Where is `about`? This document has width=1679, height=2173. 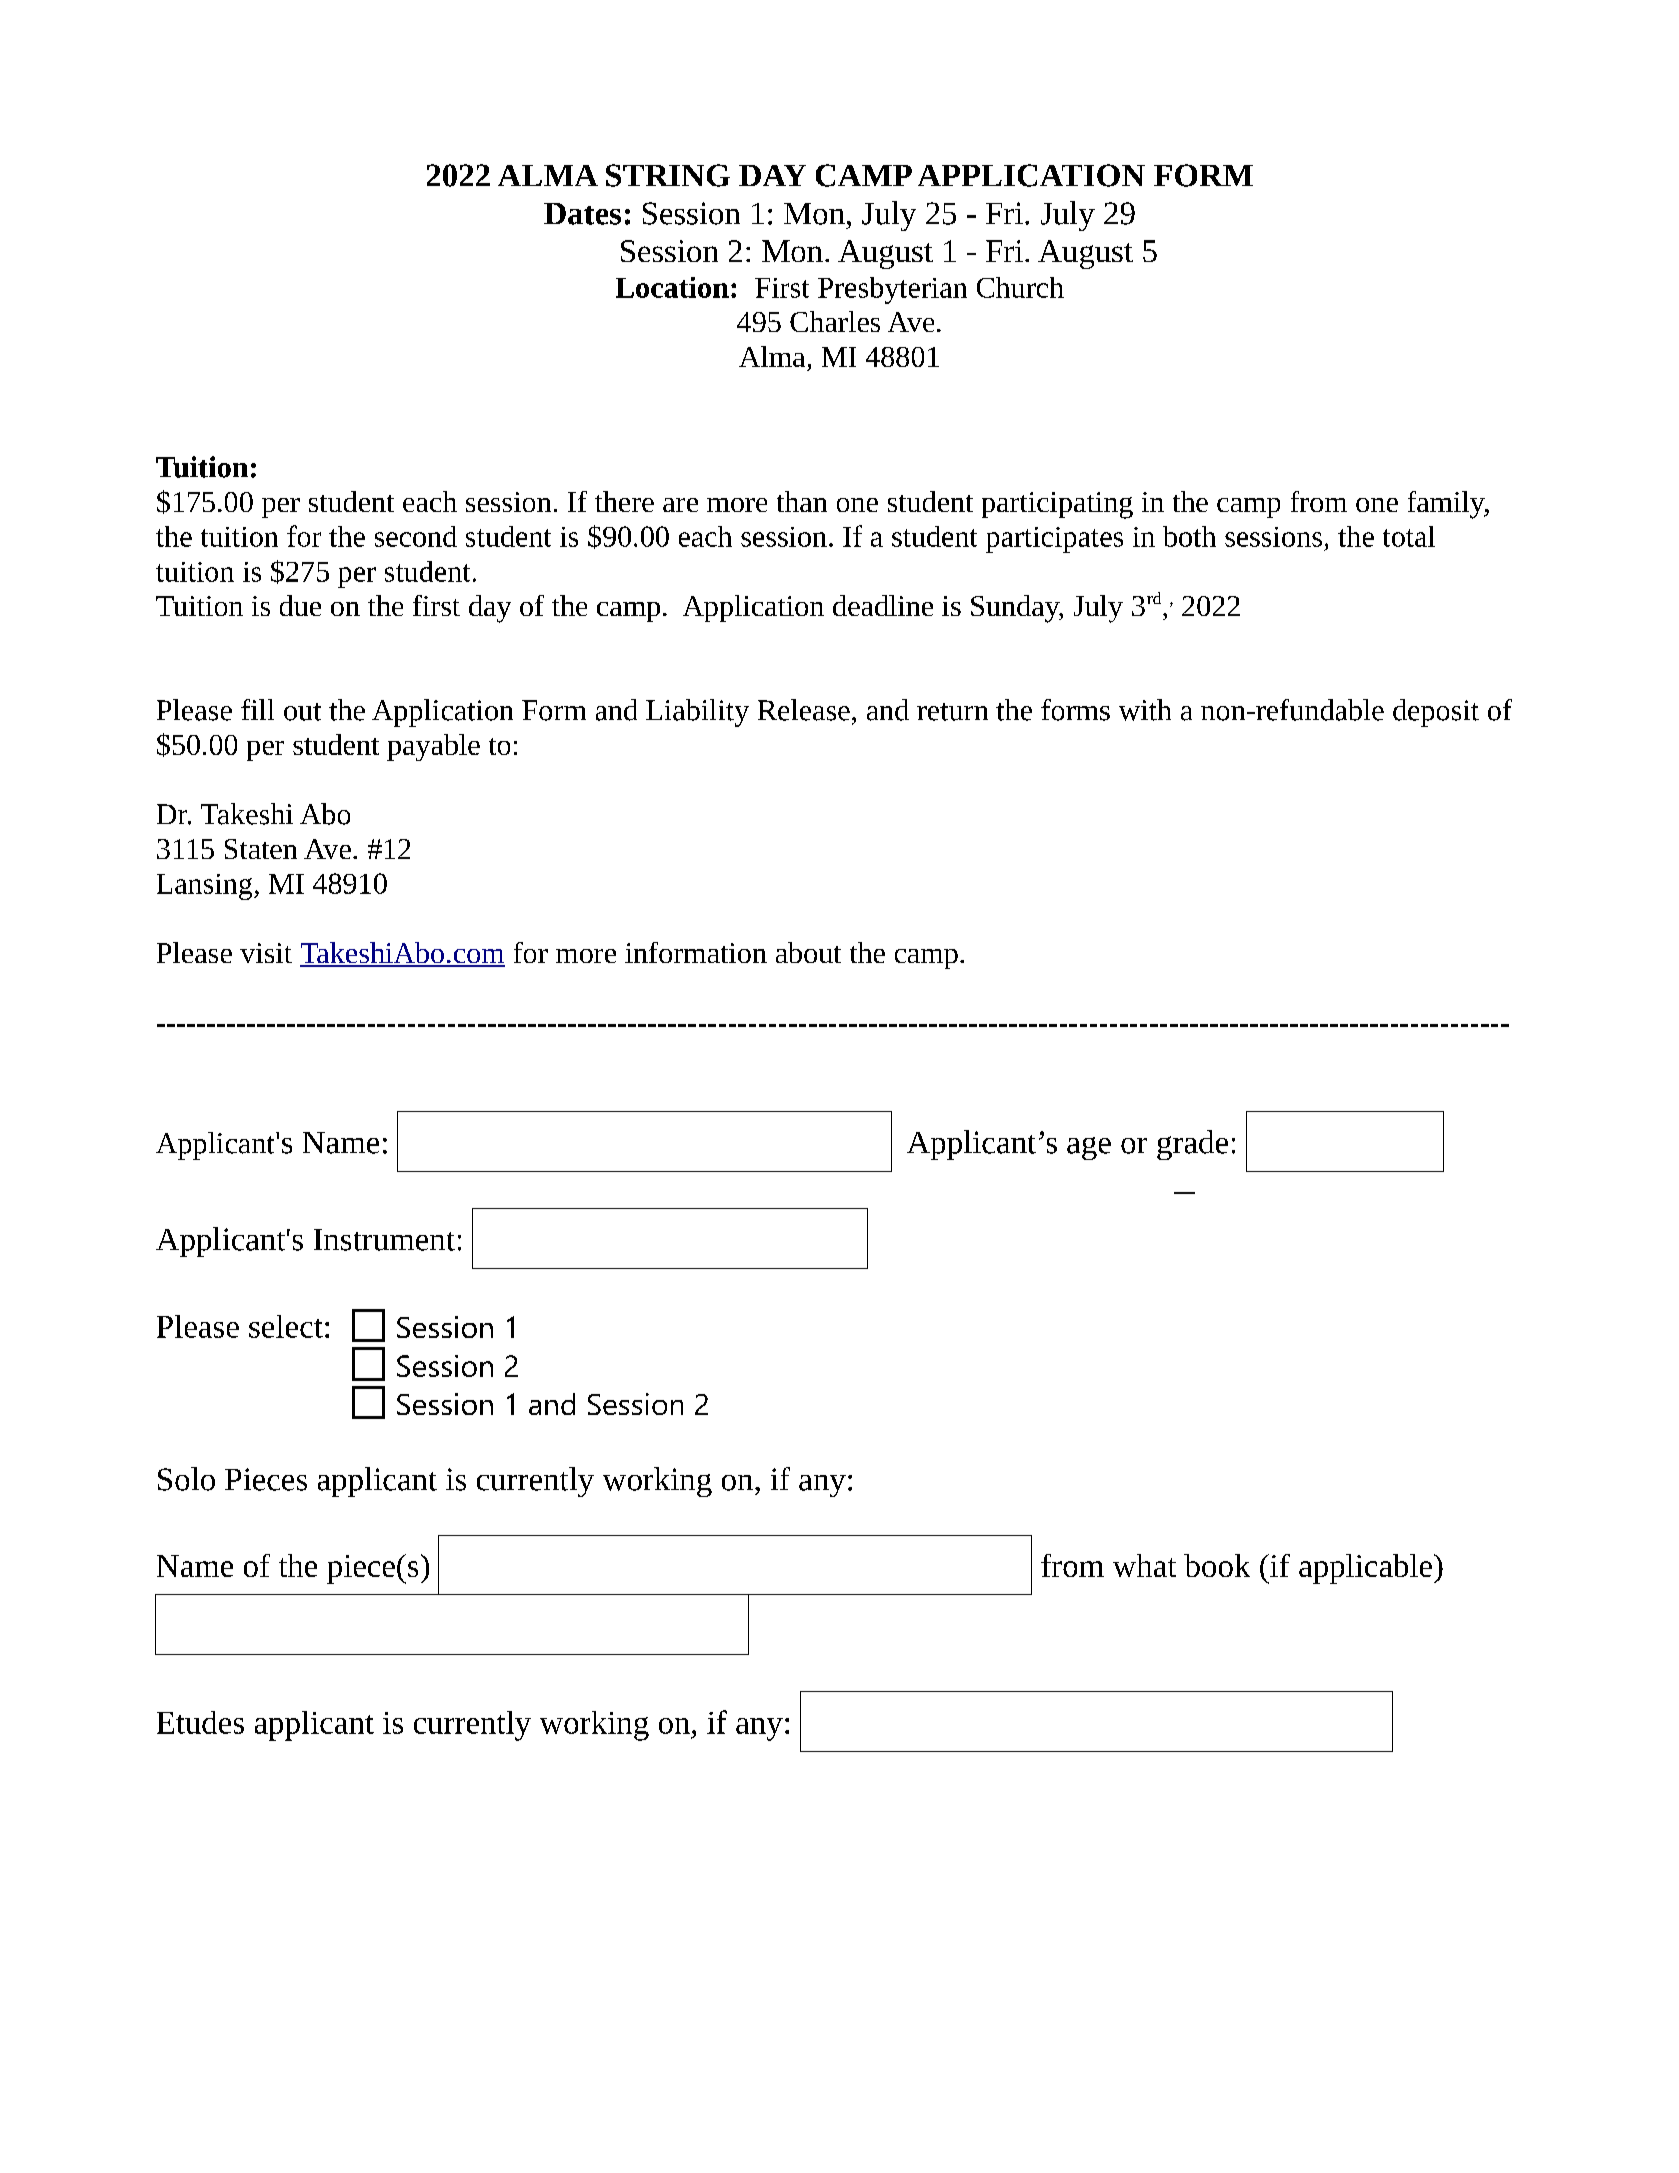
about is located at coordinates (808, 952).
